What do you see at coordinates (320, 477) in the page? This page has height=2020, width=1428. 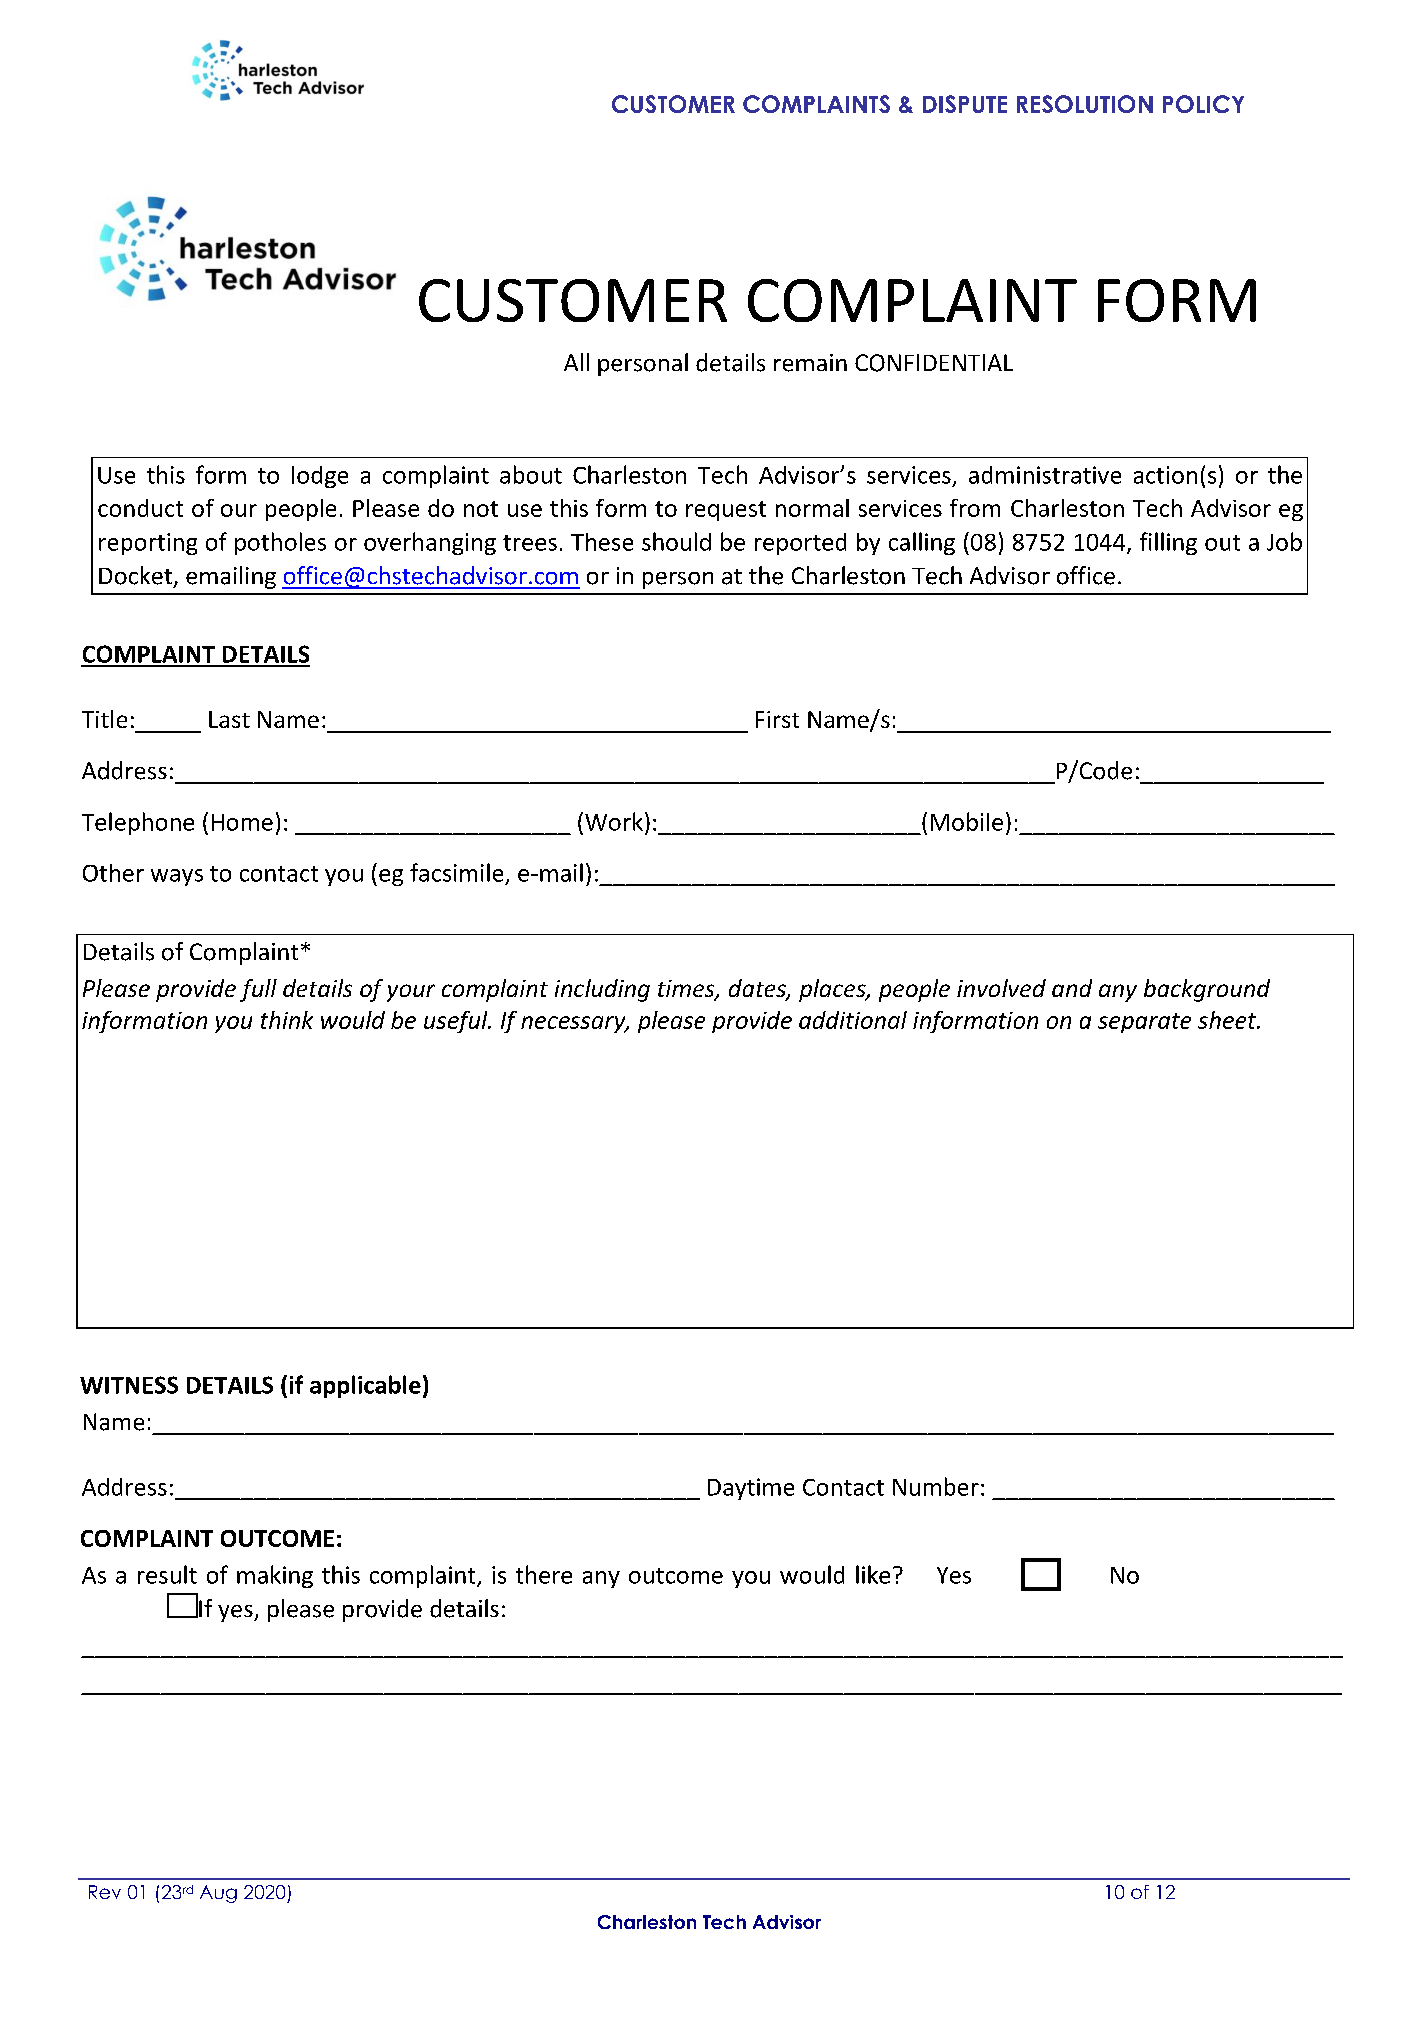 I see `lodge` at bounding box center [320, 477].
